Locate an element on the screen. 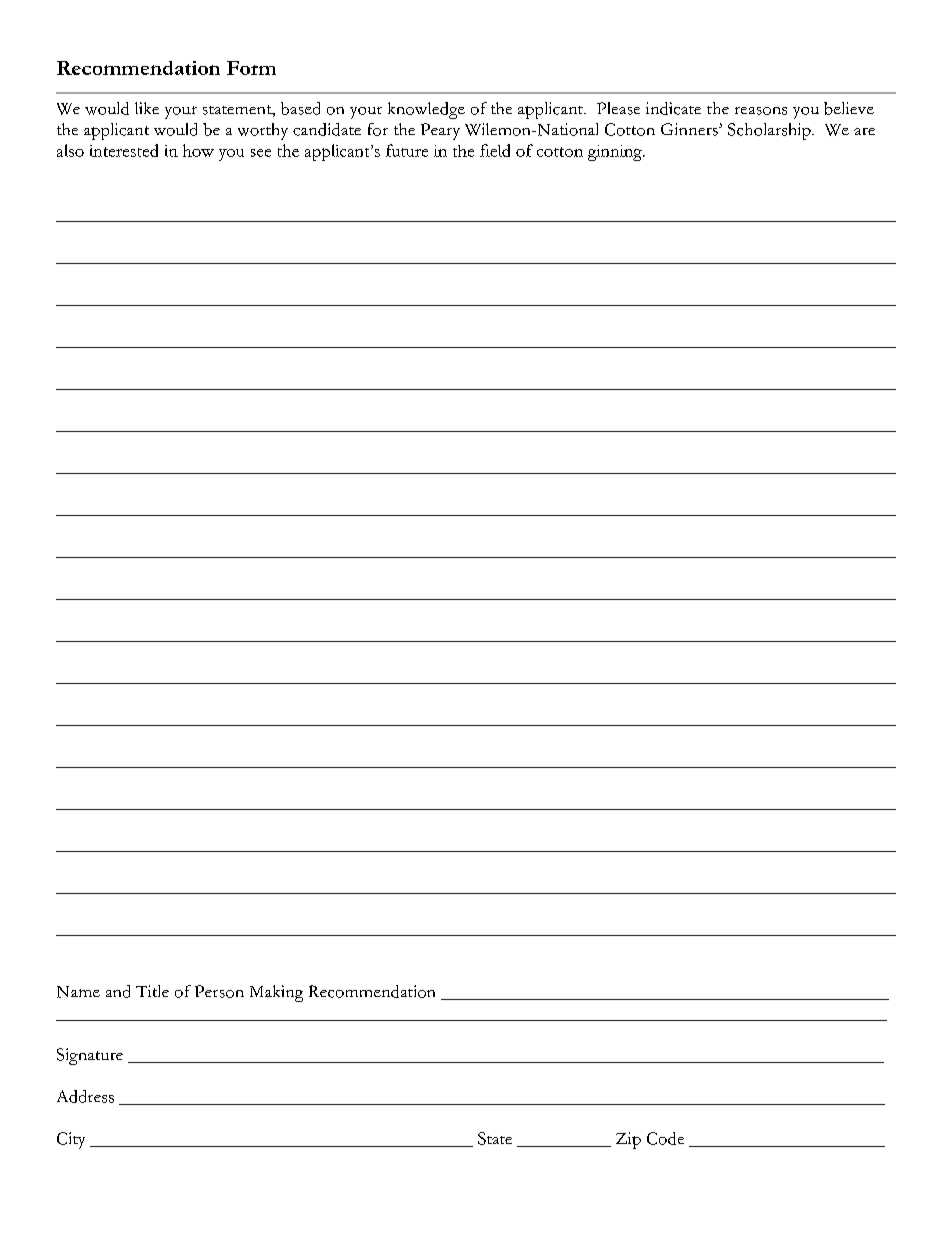  field is located at coordinates (495, 150).
